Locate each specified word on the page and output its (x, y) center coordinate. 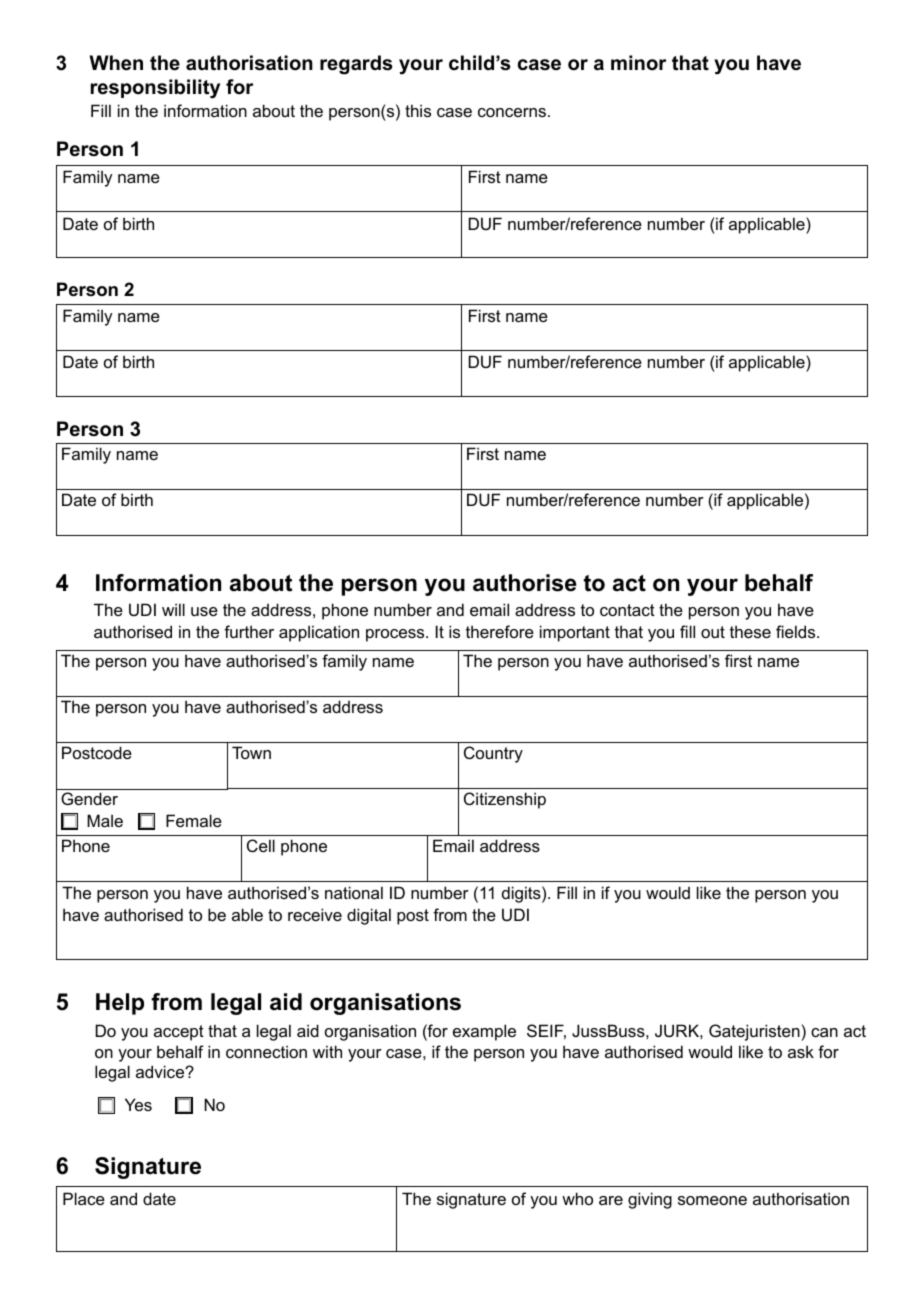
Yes (138, 1104)
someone (712, 1200)
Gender (89, 798)
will (173, 609)
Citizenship (505, 800)
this (418, 110)
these (750, 631)
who (577, 1198)
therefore (500, 631)
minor (638, 63)
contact (627, 610)
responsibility (155, 89)
